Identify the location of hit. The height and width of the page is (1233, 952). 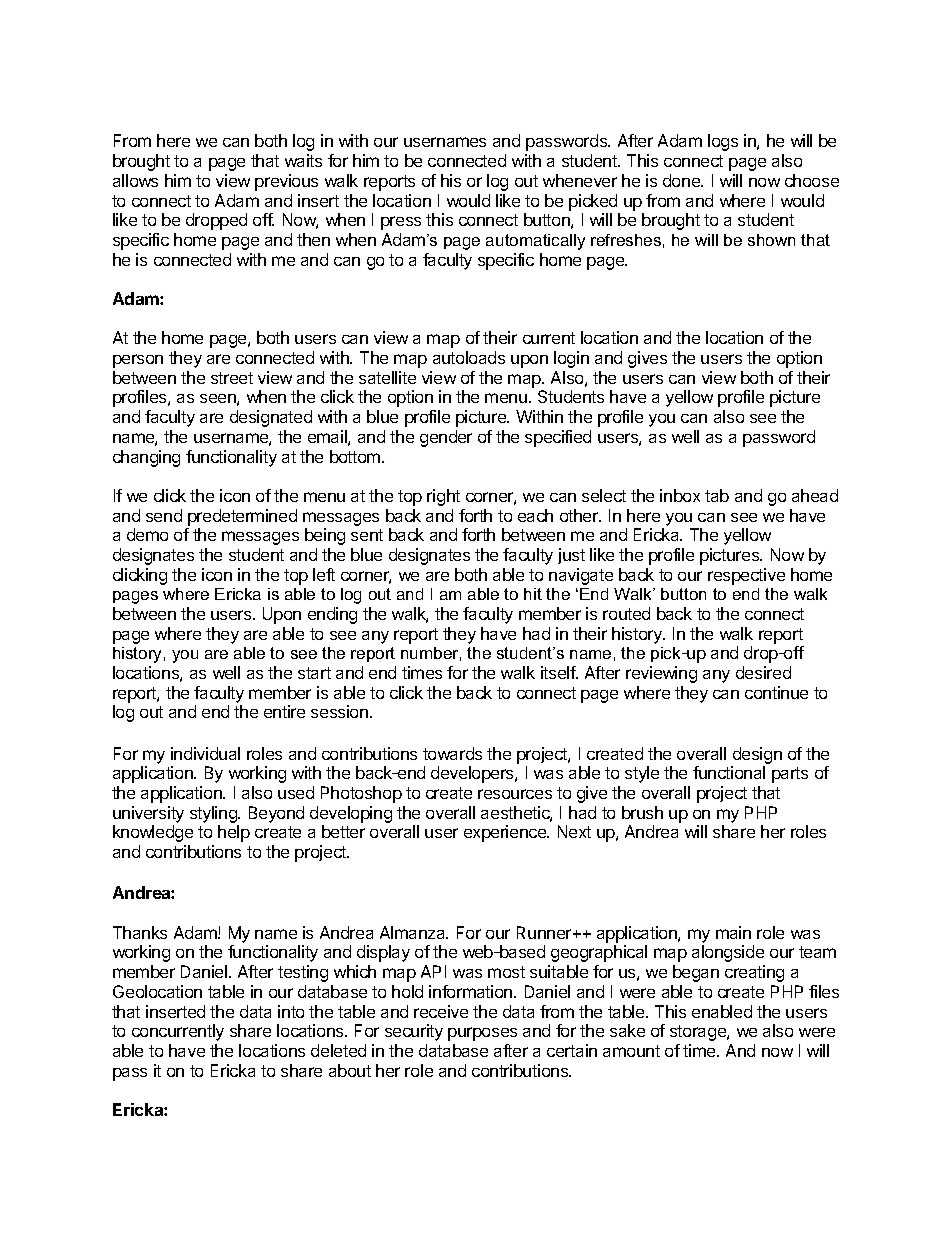
(533, 594).
